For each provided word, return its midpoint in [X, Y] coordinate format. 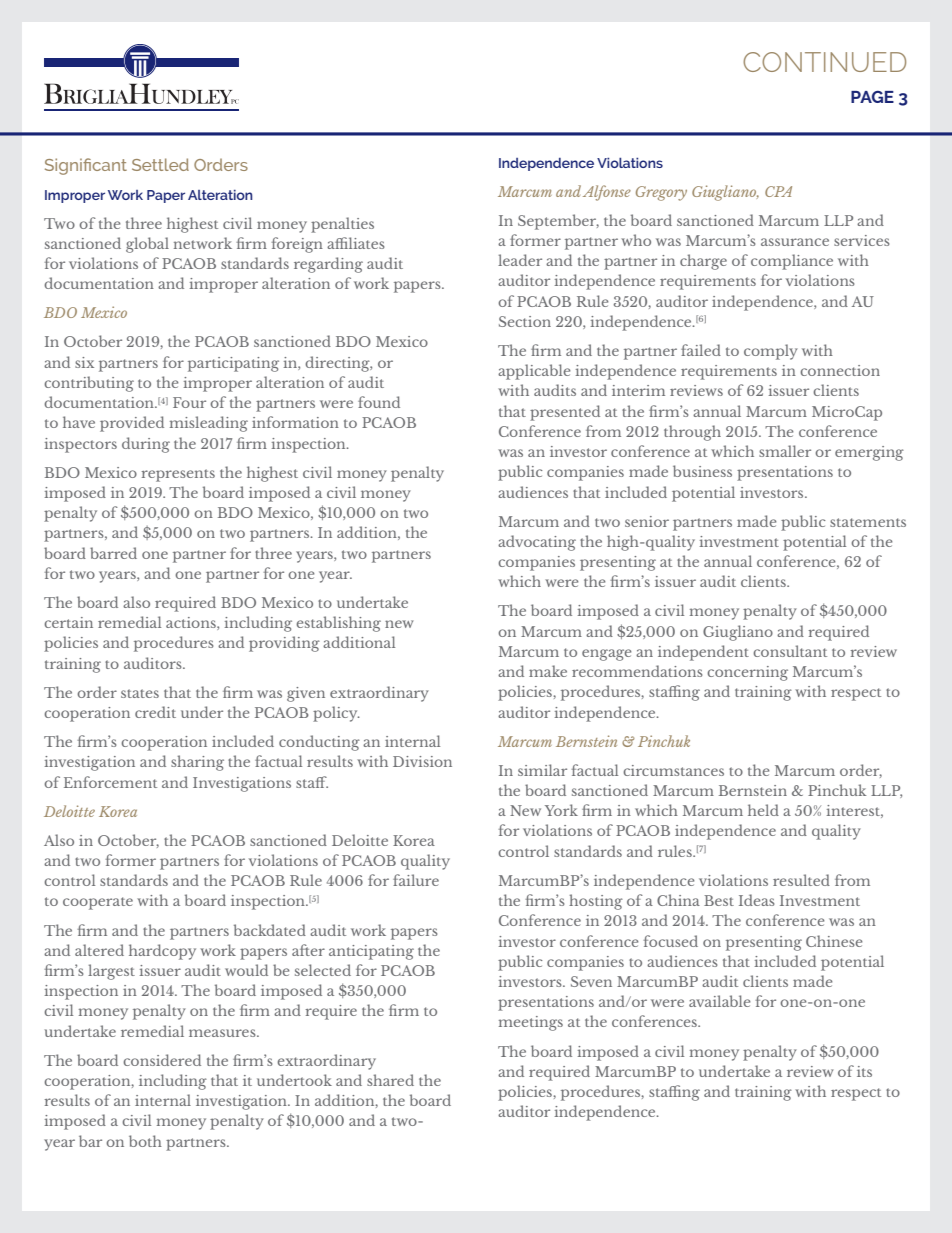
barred [113, 553]
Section [525, 321]
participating [233, 364]
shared [390, 1080]
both [145, 1141]
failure [416, 880]
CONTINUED [824, 62]
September [558, 222]
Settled [160, 164]
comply [771, 352]
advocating [537, 543]
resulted [801, 880]
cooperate [98, 903]
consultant [790, 651]
